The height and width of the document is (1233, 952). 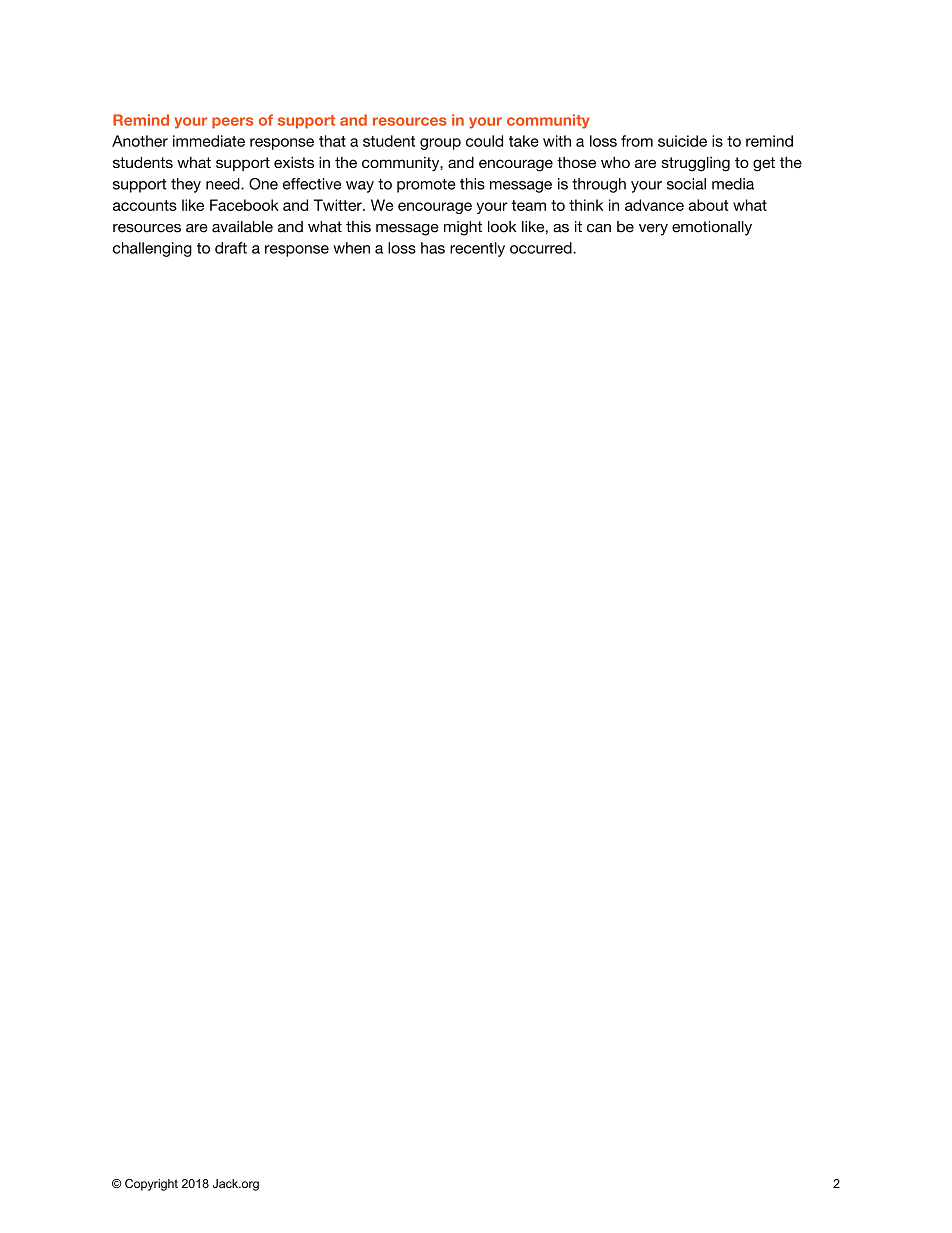 I want to click on group, so click(x=440, y=144).
